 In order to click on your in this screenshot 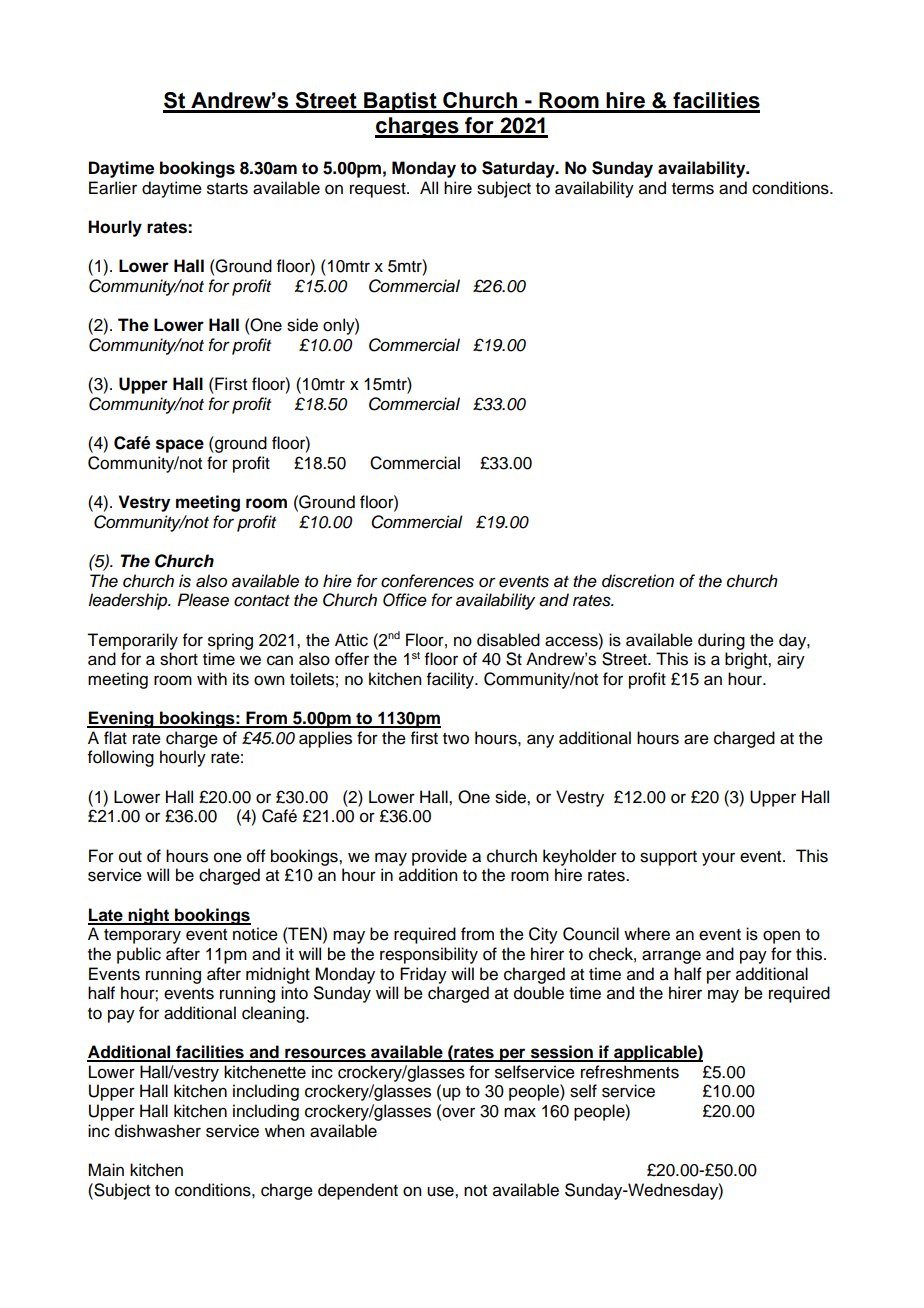, I will do `click(718, 859)`.
